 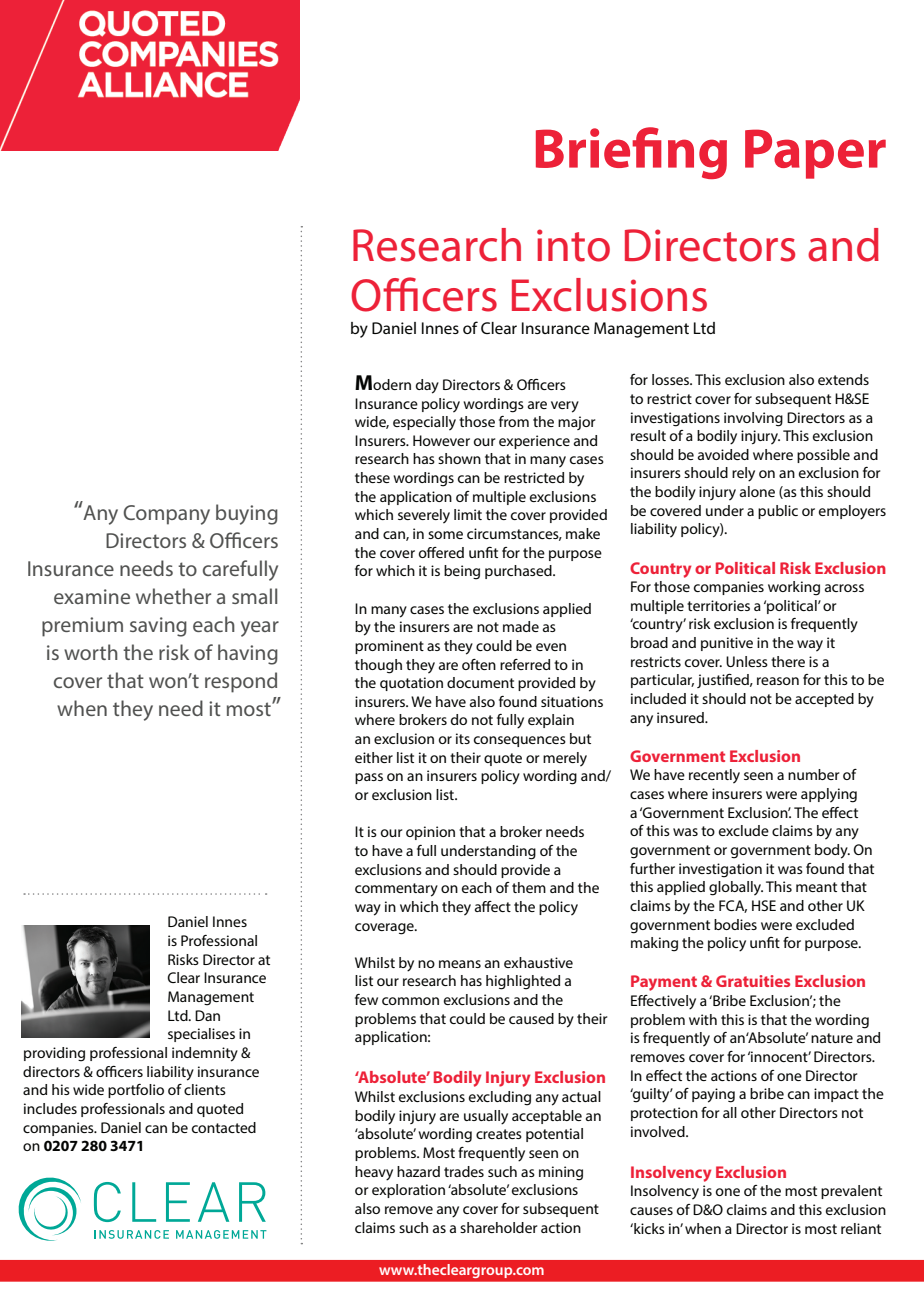 I want to click on trades, so click(x=464, y=1171).
